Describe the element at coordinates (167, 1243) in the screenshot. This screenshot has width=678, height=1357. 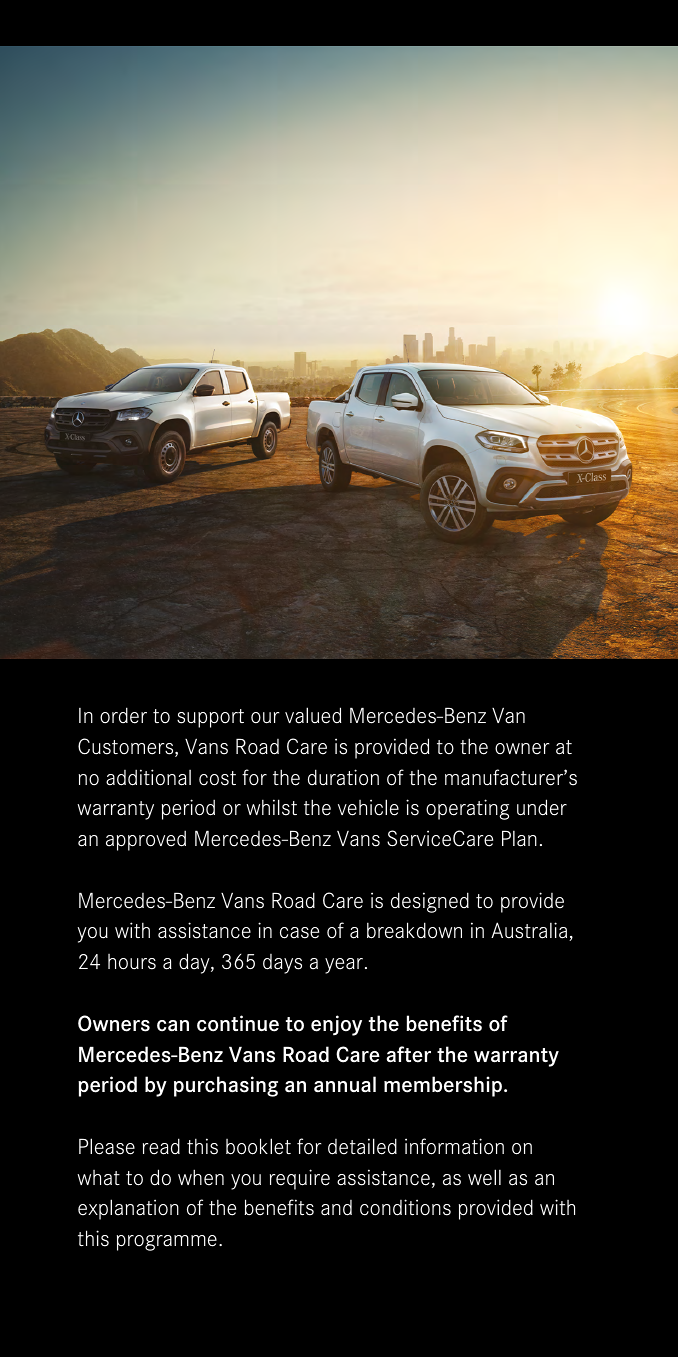
I see `programme` at that location.
